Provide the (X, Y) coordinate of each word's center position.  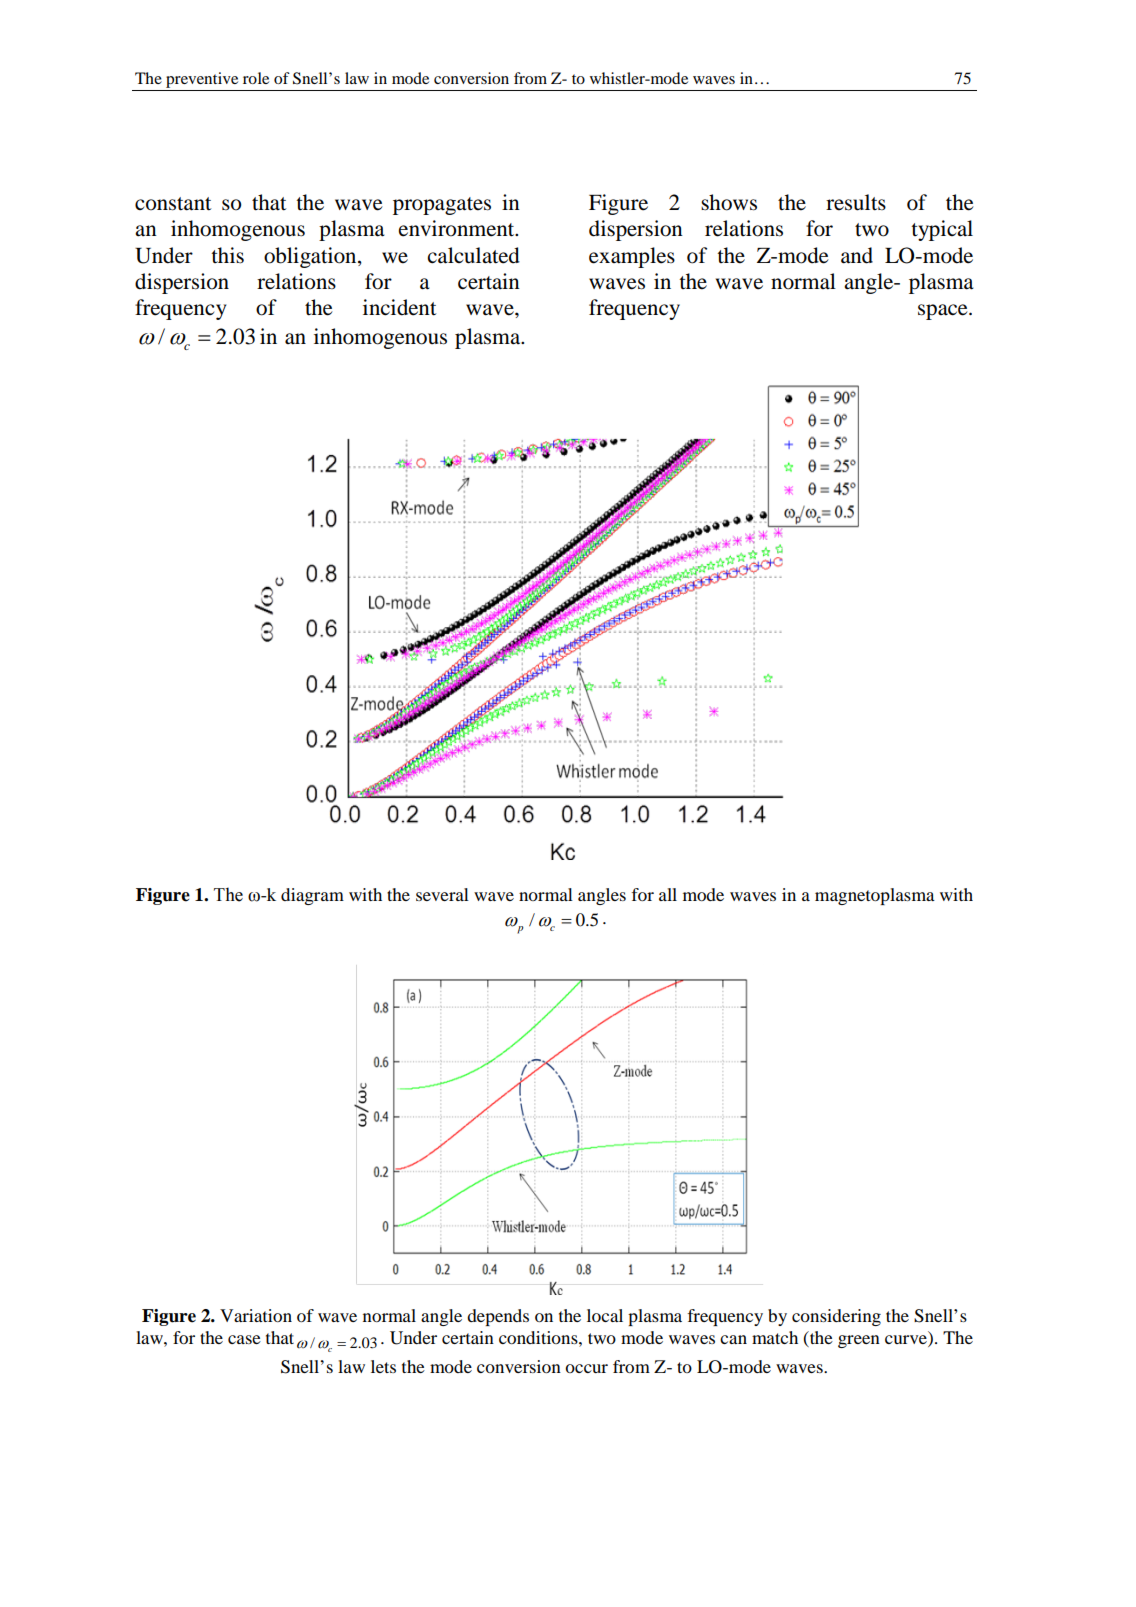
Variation (256, 1315)
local (605, 1315)
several (442, 894)
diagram (312, 896)
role (256, 78)
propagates (442, 206)
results (856, 202)
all (668, 894)
